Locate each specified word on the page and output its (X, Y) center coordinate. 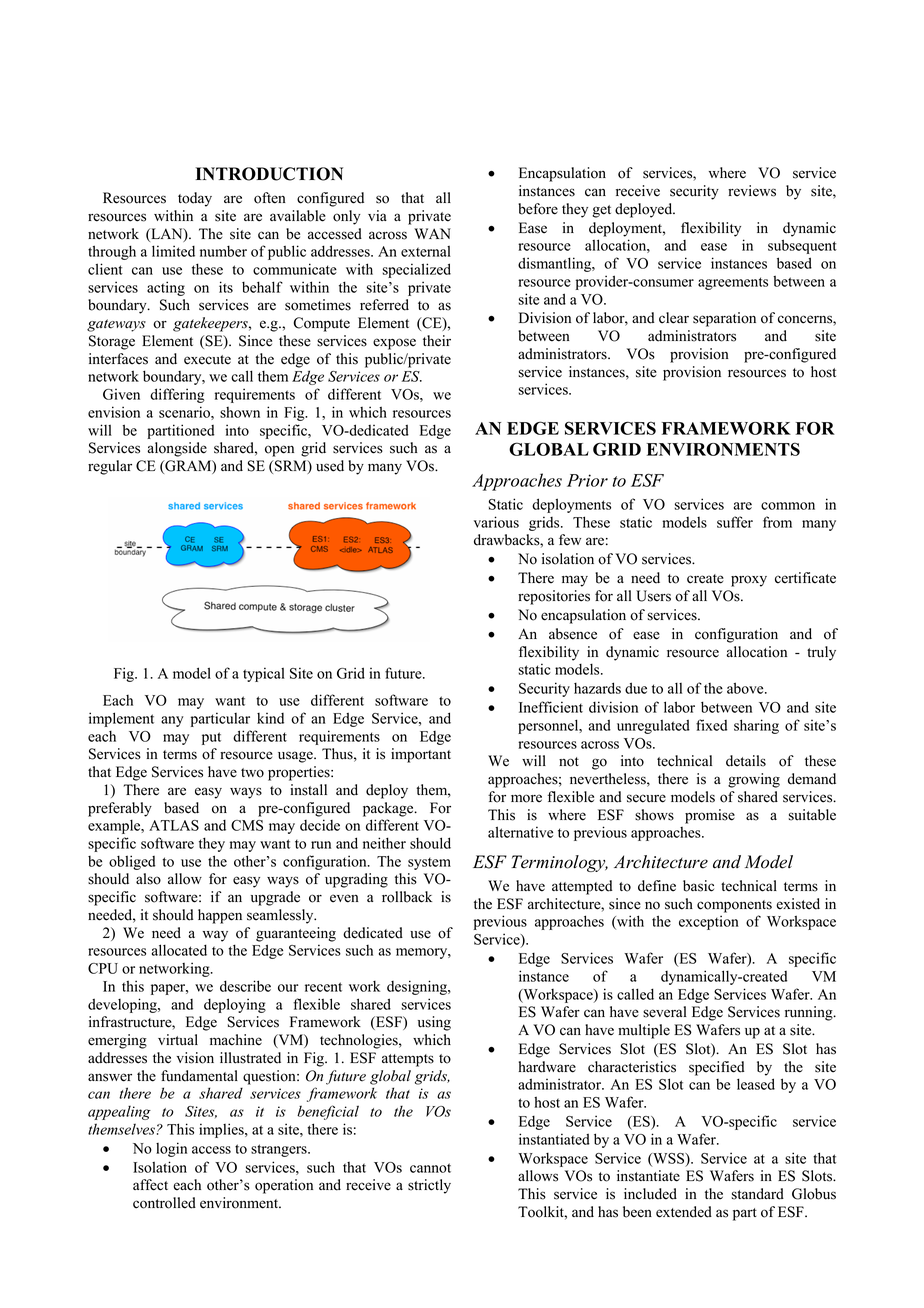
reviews (752, 191)
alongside (177, 449)
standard (758, 1194)
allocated (179, 950)
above (746, 688)
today (195, 199)
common (788, 506)
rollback (407, 897)
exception (709, 922)
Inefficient (551, 707)
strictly (429, 1186)
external (426, 251)
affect (150, 1185)
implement (121, 719)
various (496, 522)
